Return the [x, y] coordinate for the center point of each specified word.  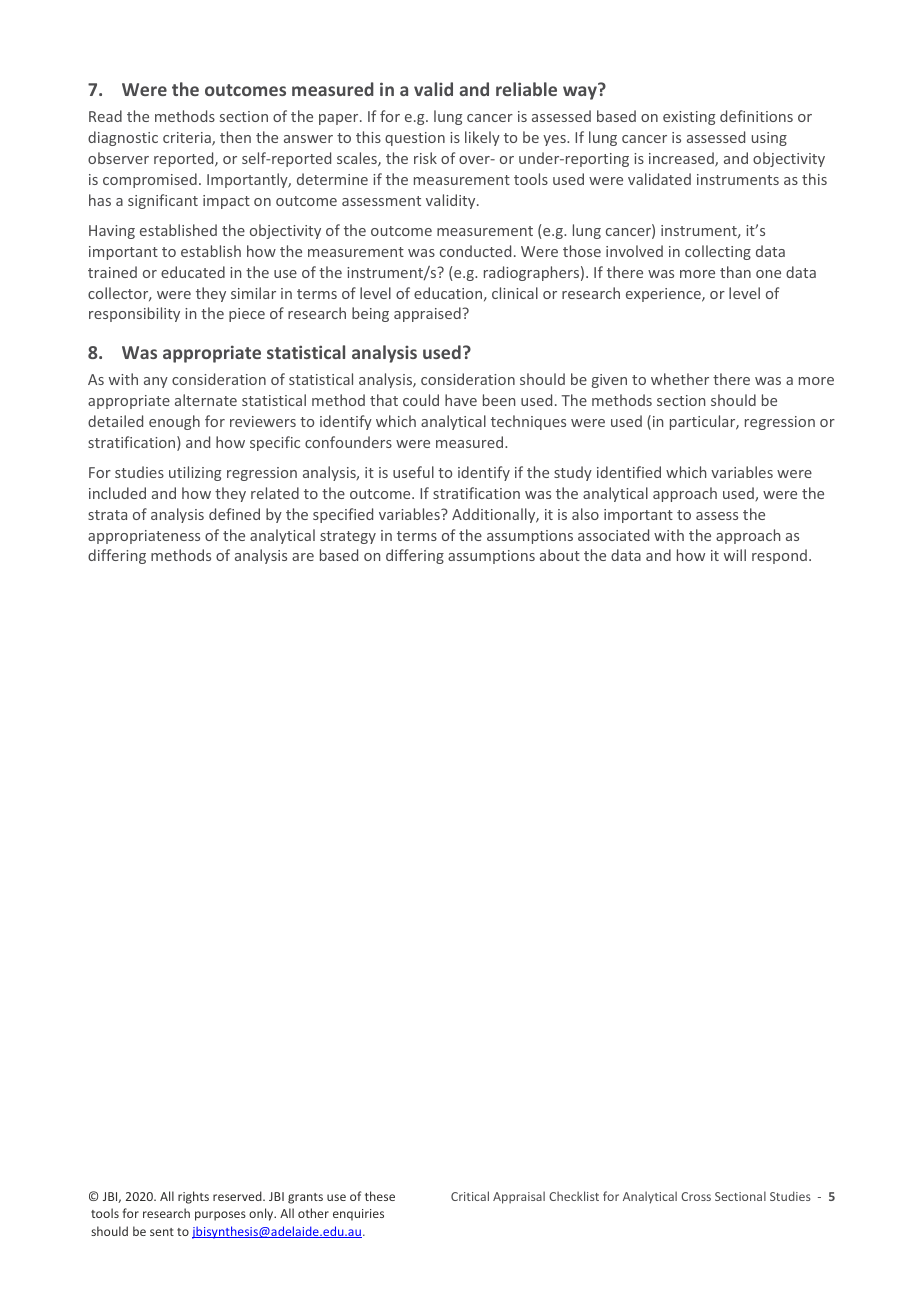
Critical [470, 1196]
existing [689, 118]
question [415, 139]
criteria [188, 139]
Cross [696, 1196]
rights [193, 1197]
